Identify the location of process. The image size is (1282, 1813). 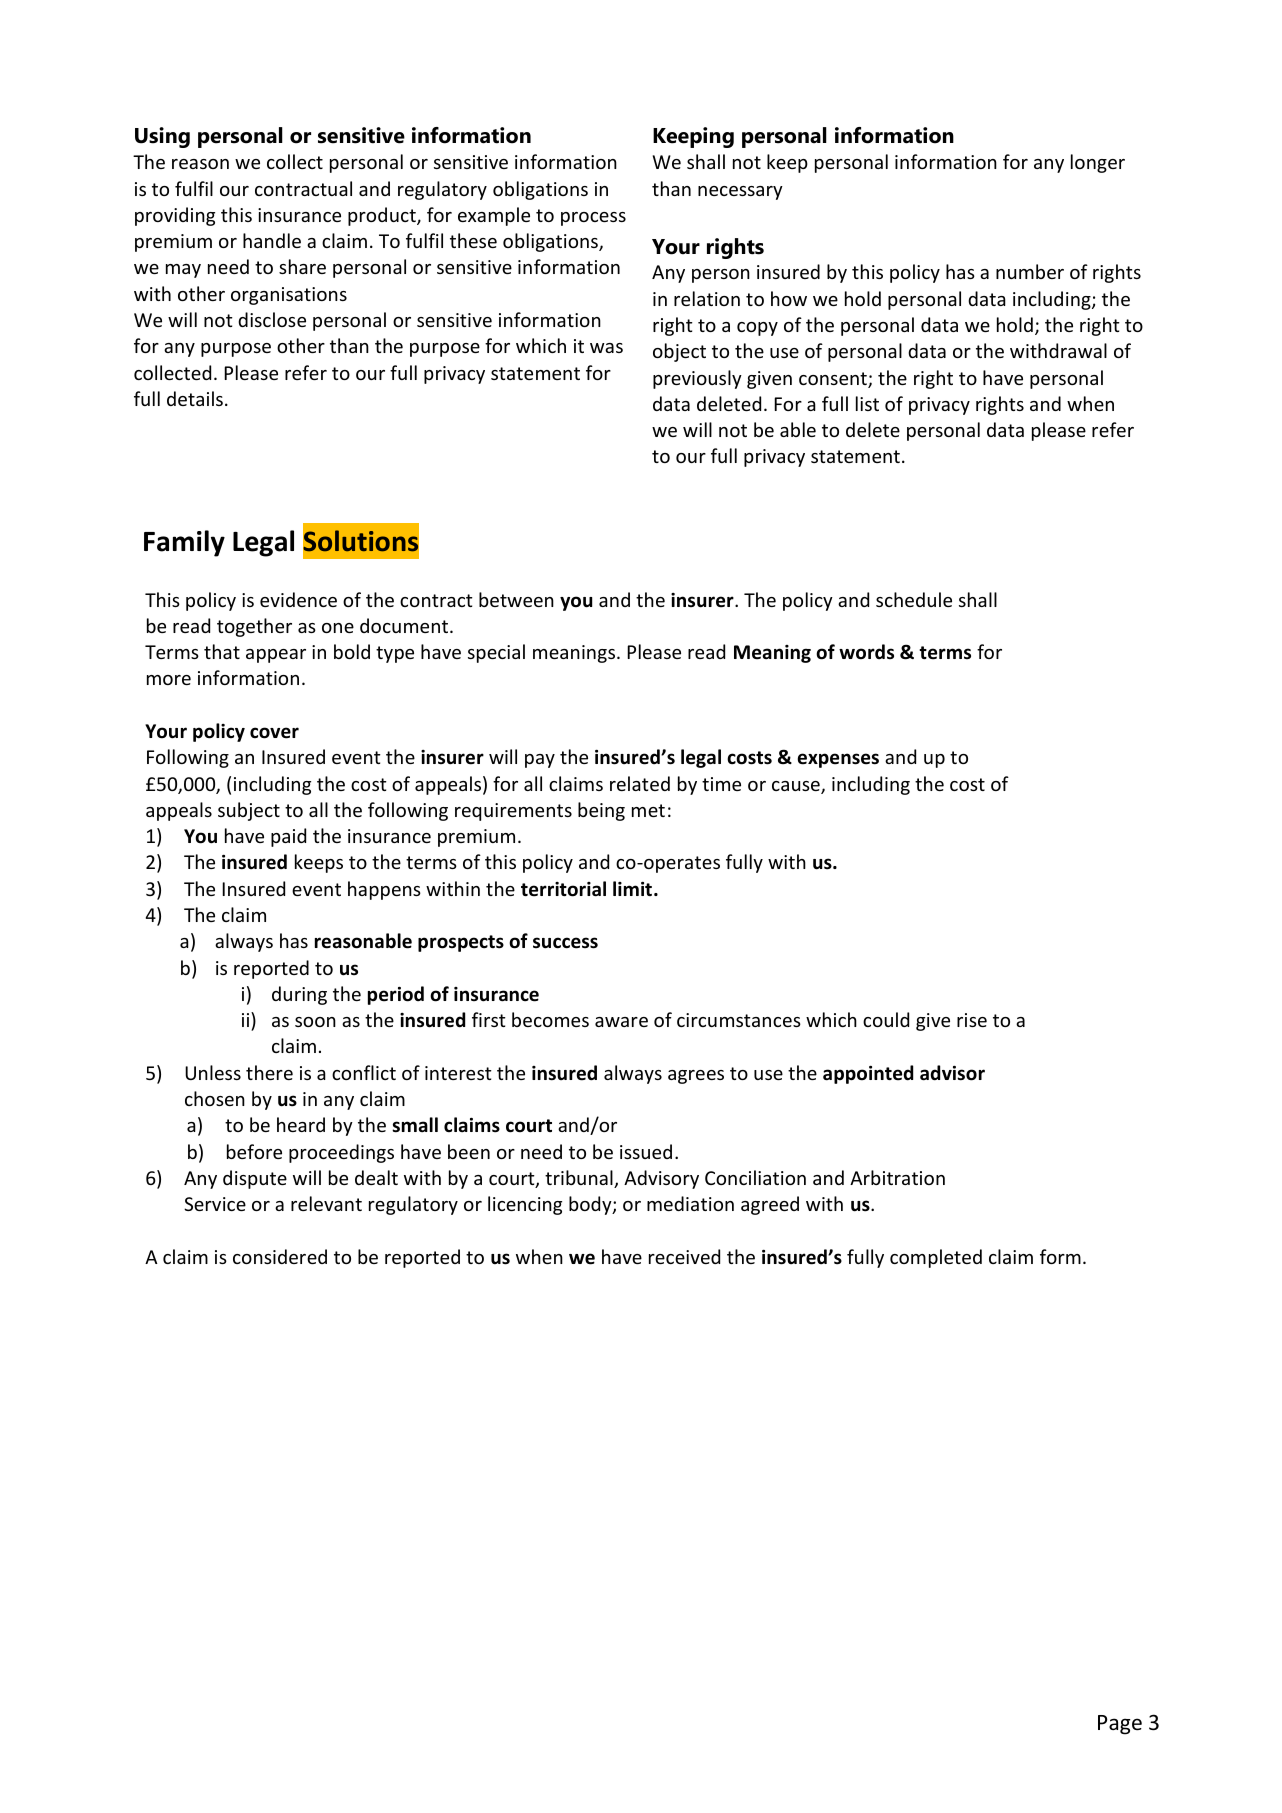
(593, 219).
